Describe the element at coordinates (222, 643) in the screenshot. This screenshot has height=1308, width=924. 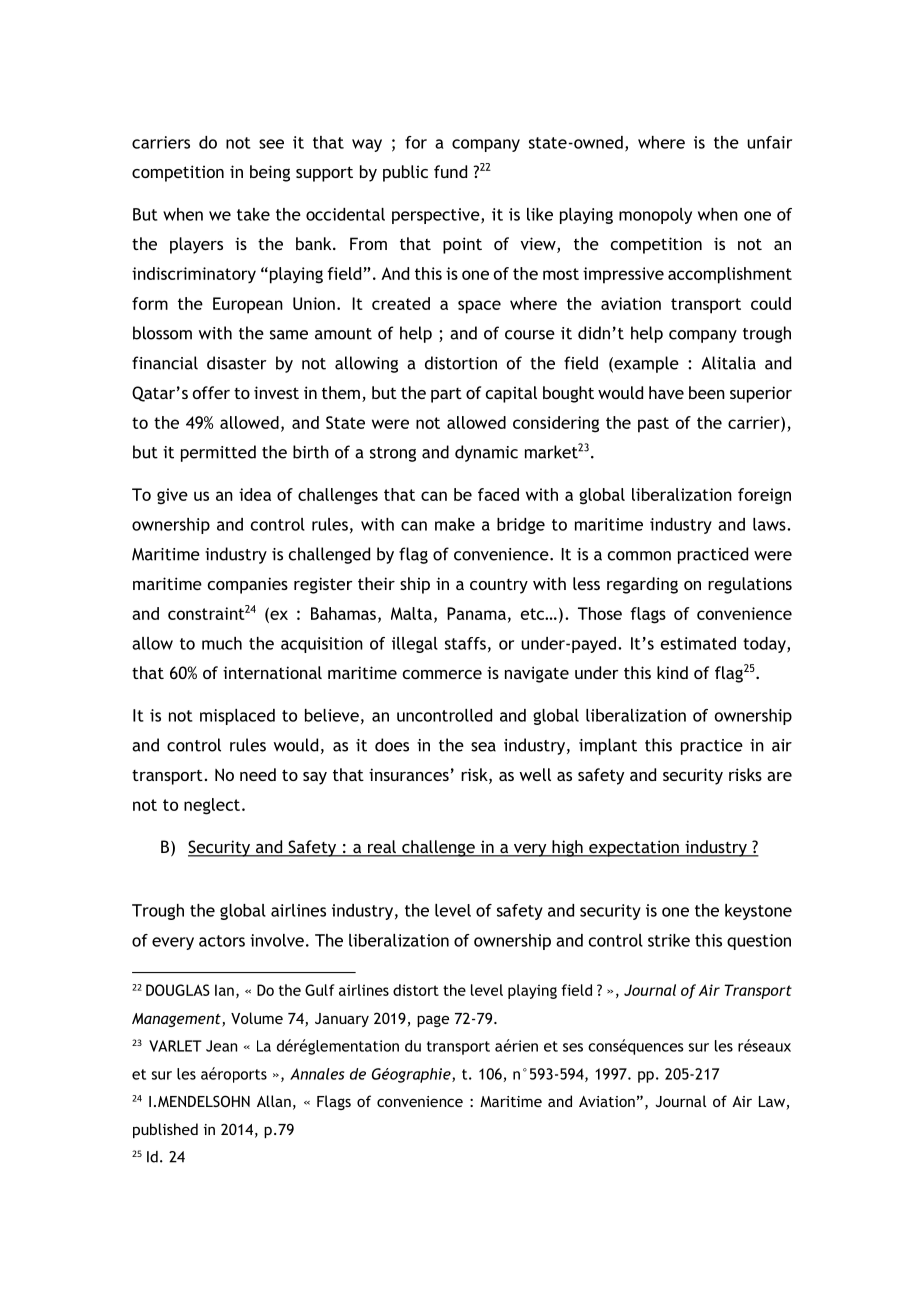
I see `much` at that location.
